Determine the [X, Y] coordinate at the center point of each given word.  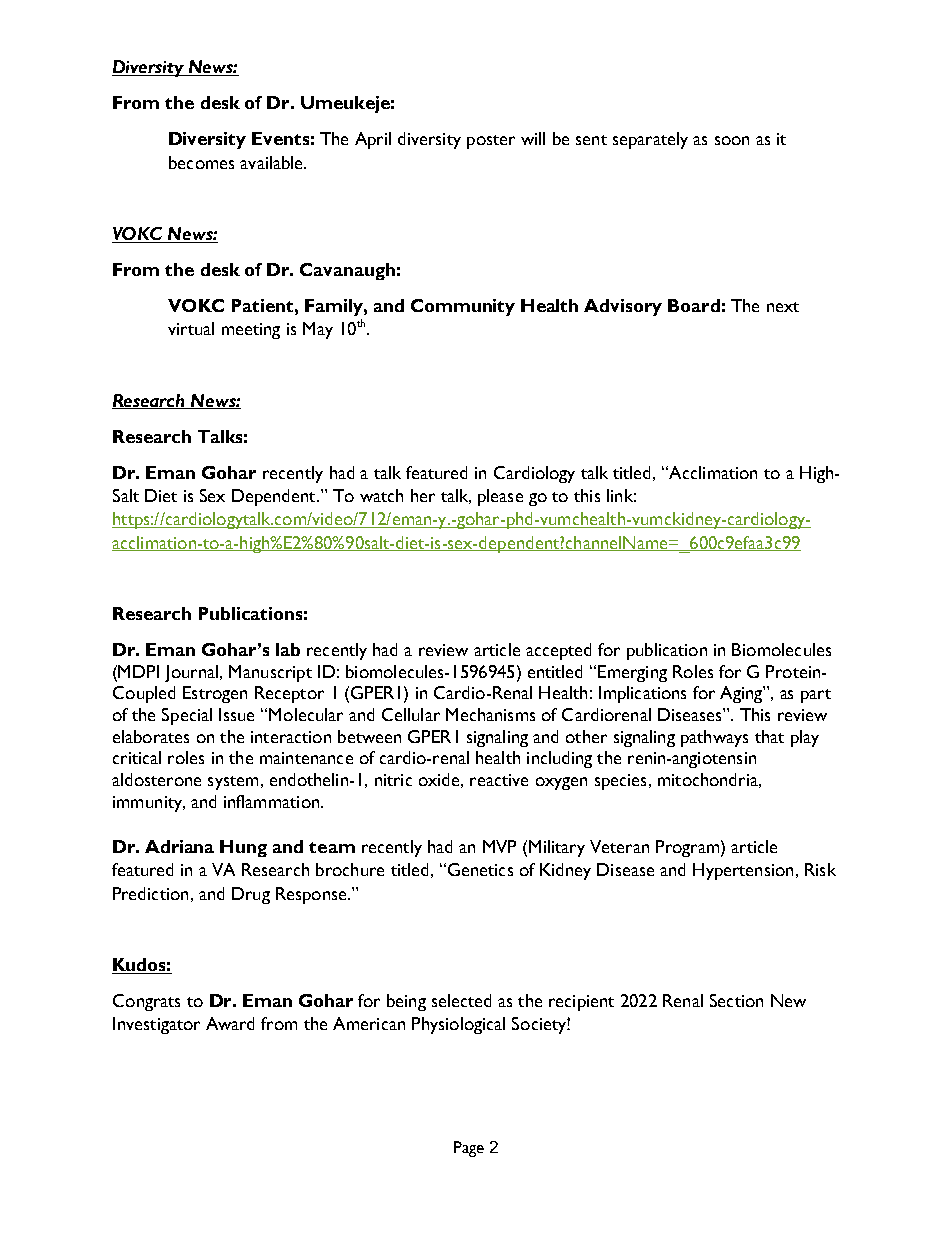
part [816, 696]
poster [491, 142]
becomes [201, 162]
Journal [191, 673]
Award [230, 1023]
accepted [558, 651]
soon [732, 140]
